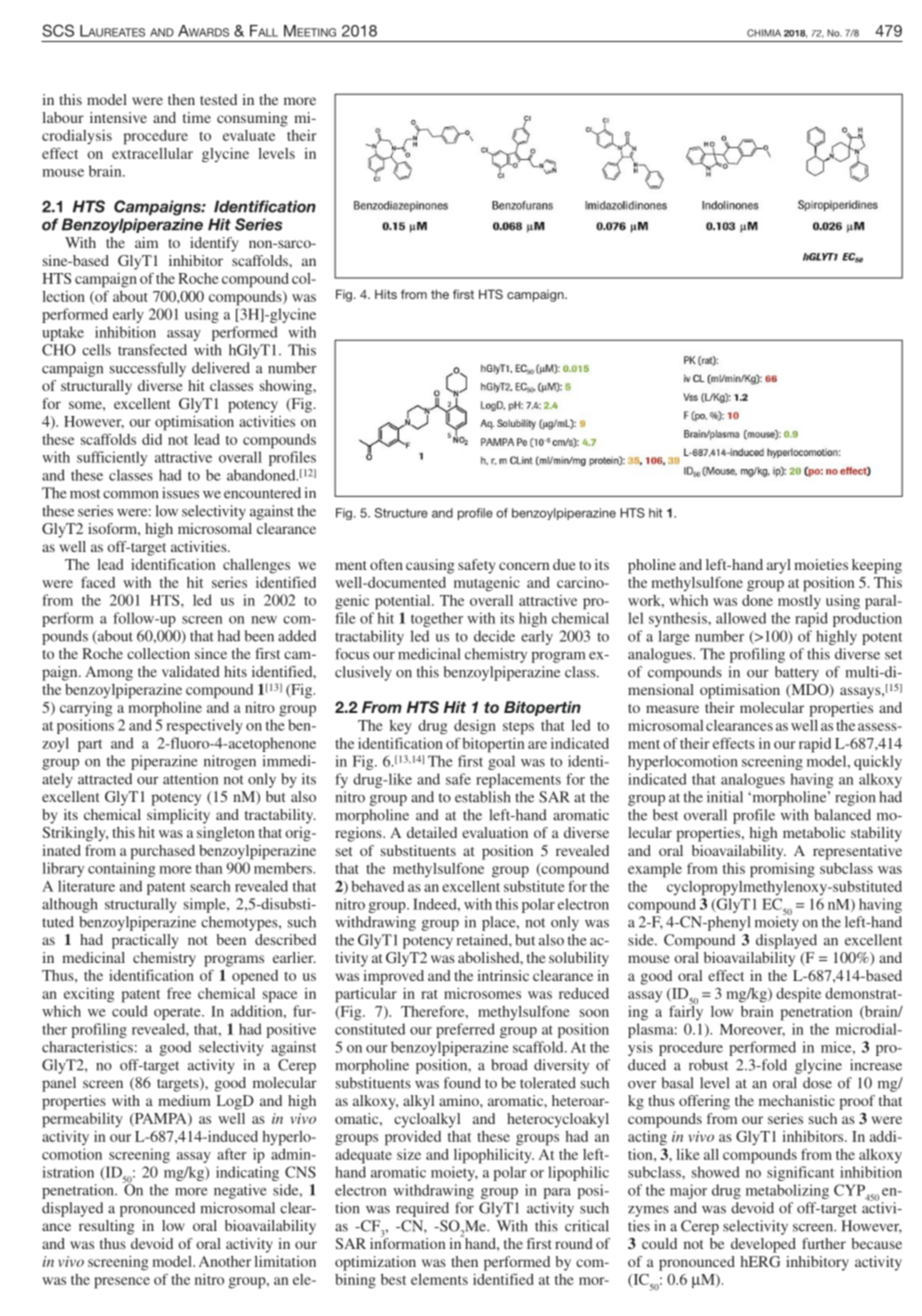 The image size is (922, 1316). I want to click on Structure, so click(401, 513).
